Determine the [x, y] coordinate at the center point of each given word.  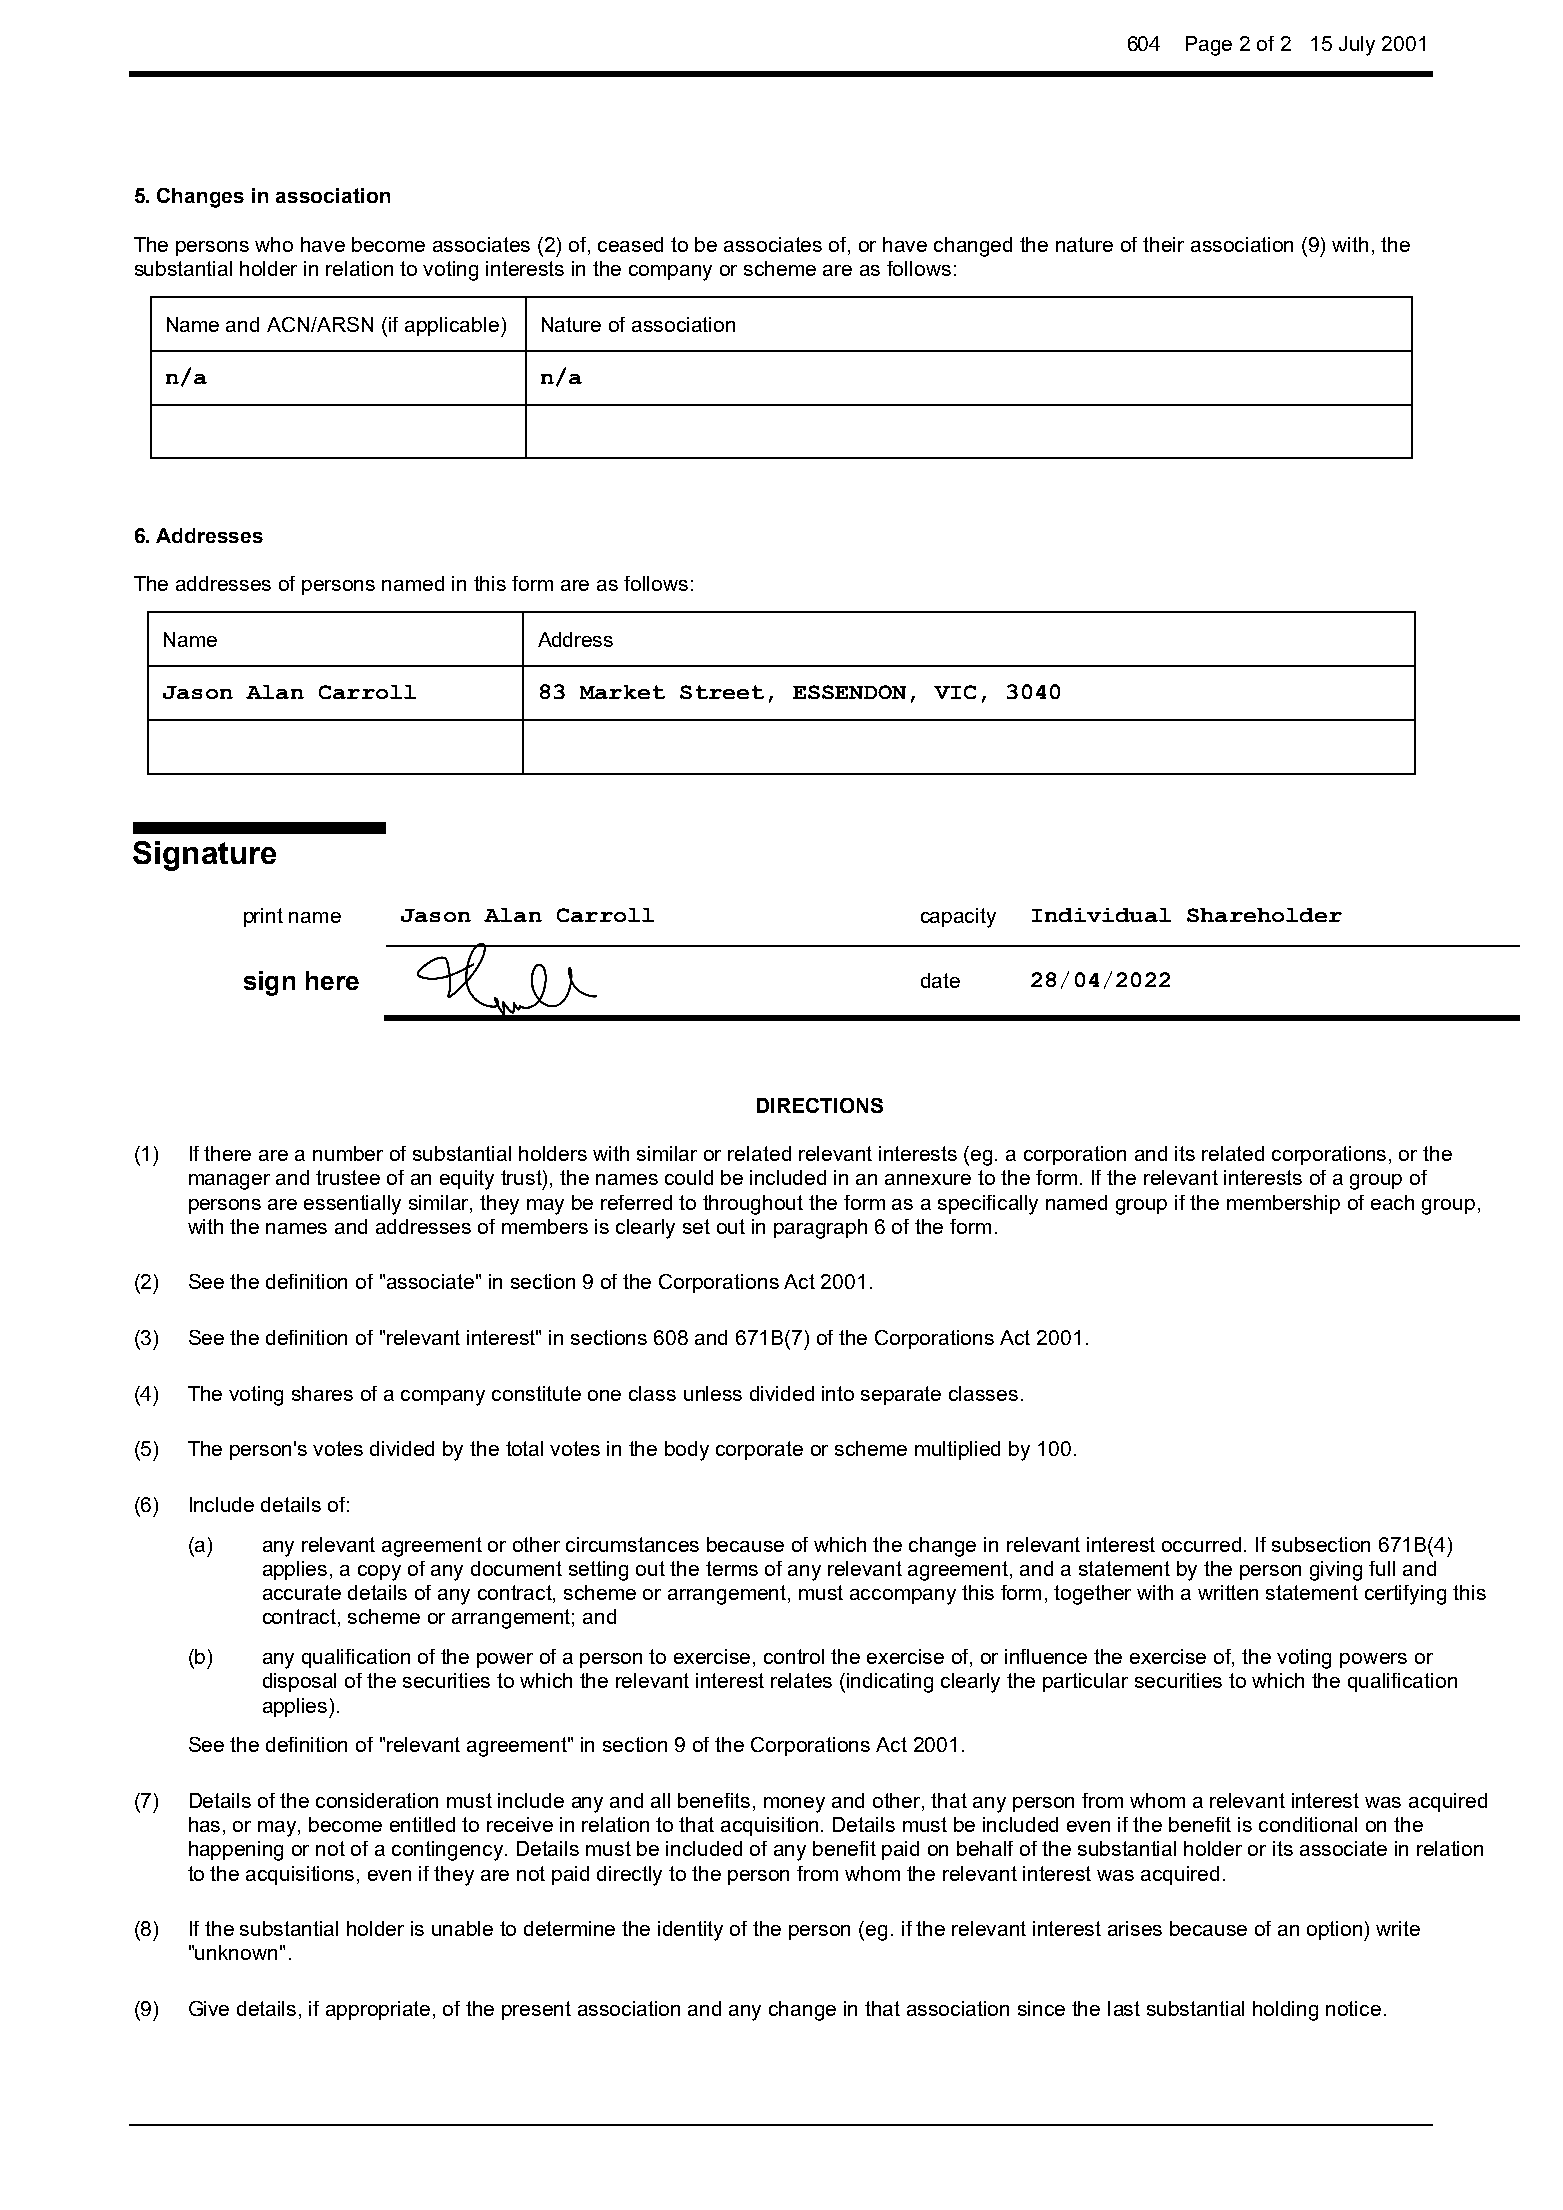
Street [722, 692]
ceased [630, 244]
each [1392, 1202]
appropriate [378, 2010]
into [838, 1393]
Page [1209, 46]
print [263, 917]
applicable [452, 326]
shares [322, 1393]
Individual [1101, 915]
